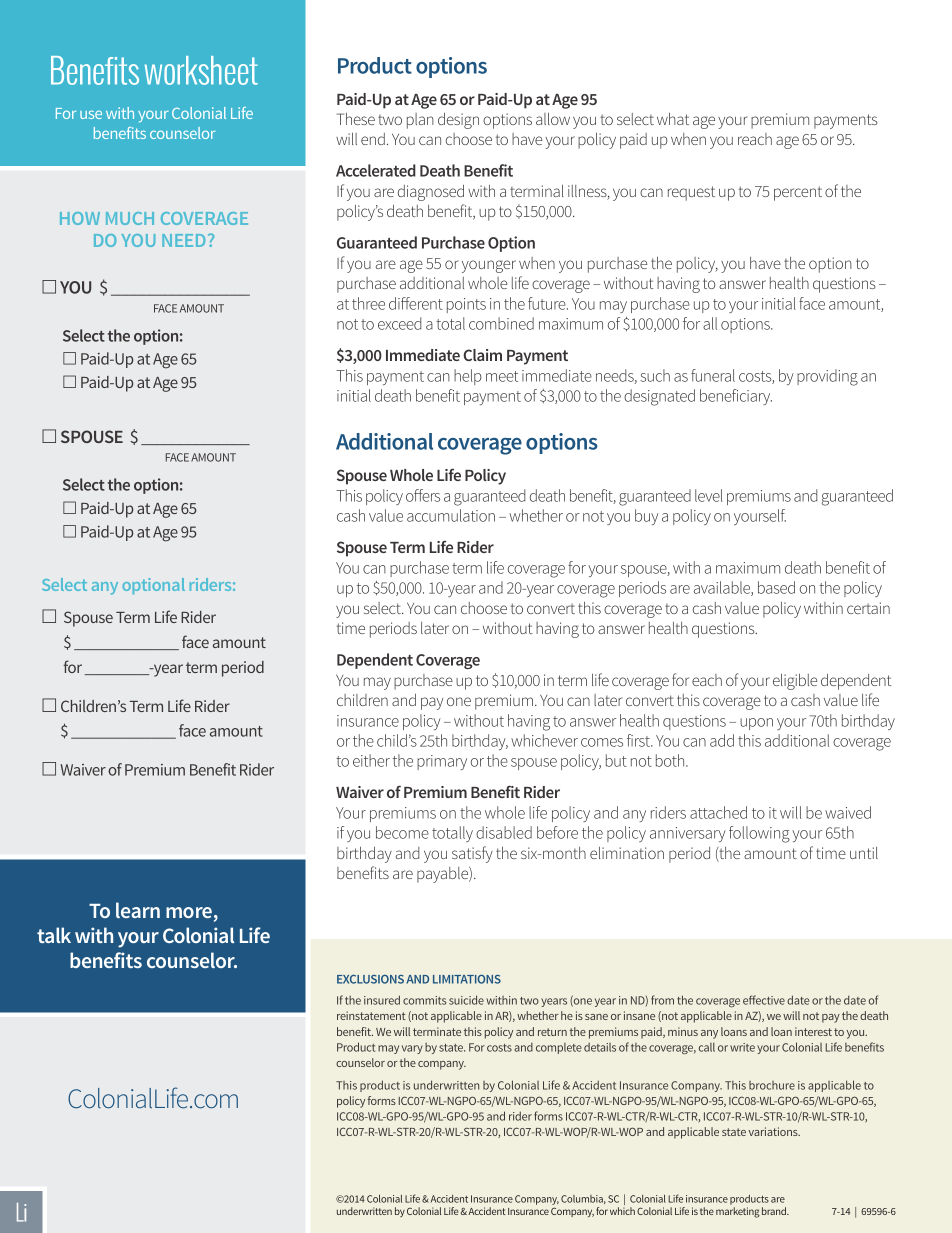 The image size is (952, 1233). What do you see at coordinates (764, 1000) in the page?
I see `effective` at bounding box center [764, 1000].
